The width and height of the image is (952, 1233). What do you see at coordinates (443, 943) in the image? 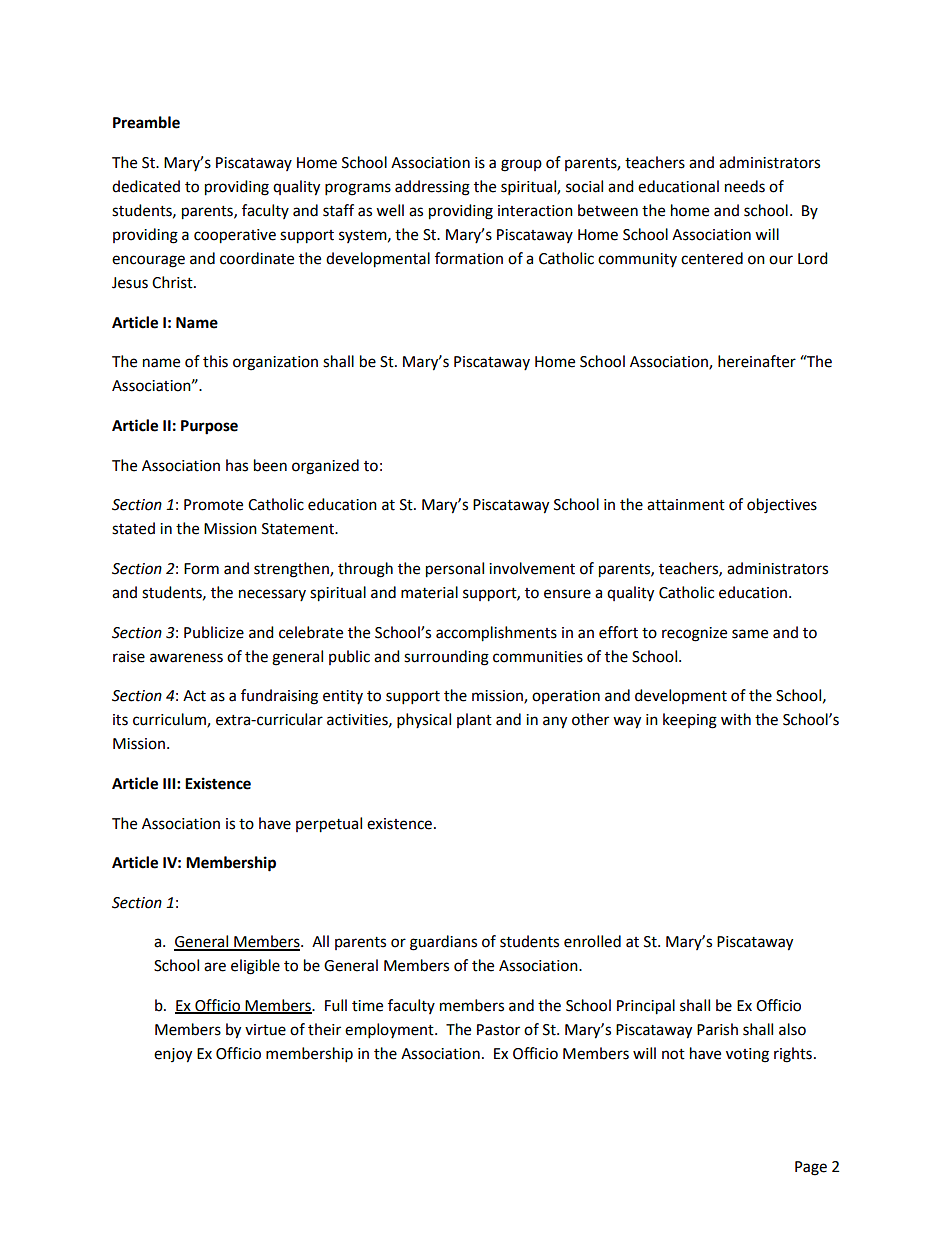
I see `guardians` at bounding box center [443, 943].
